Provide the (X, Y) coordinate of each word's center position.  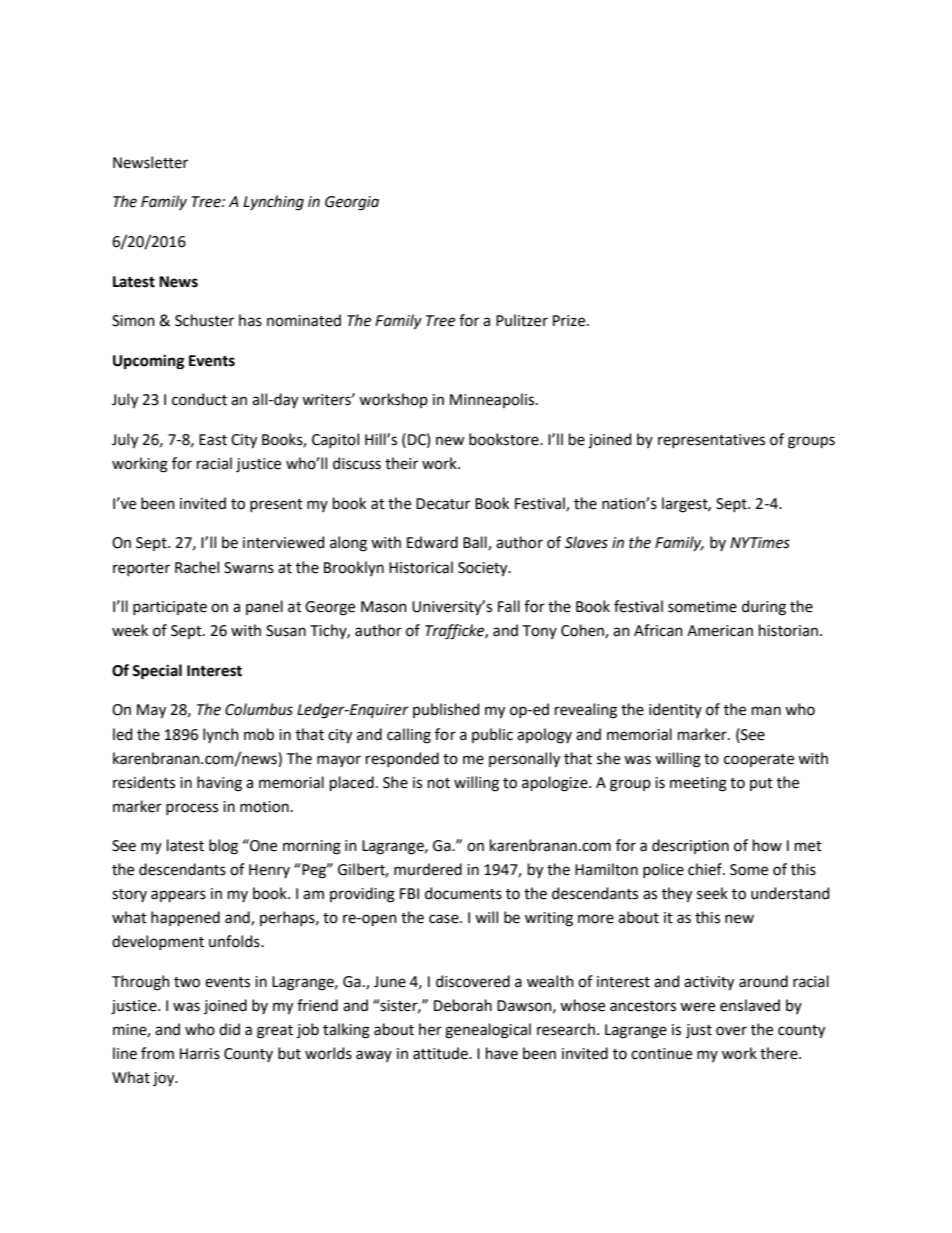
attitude (441, 1053)
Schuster (204, 320)
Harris (200, 1054)
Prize (570, 321)
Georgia (352, 203)
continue (661, 1054)
